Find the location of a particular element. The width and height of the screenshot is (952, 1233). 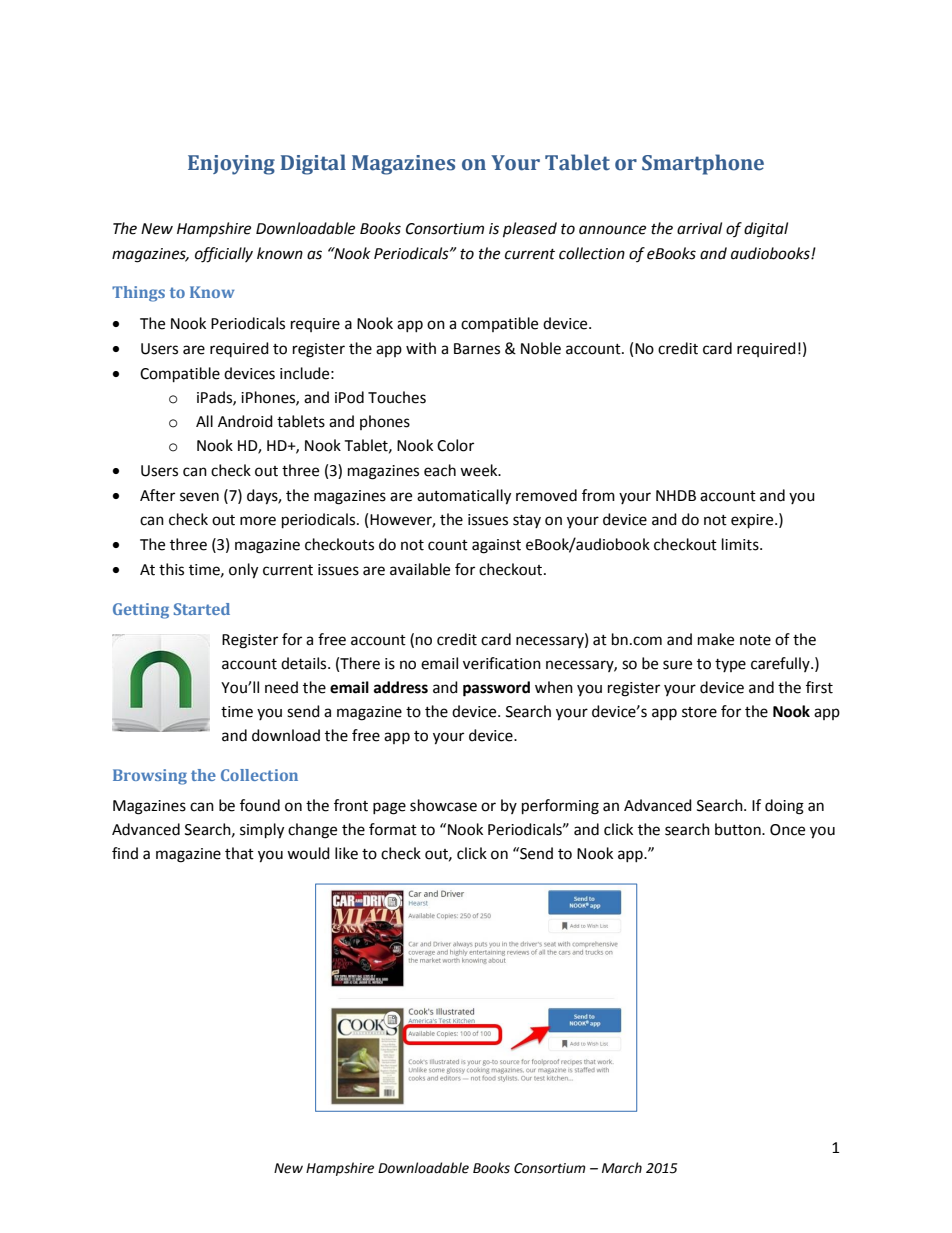

Android is located at coordinates (245, 421).
